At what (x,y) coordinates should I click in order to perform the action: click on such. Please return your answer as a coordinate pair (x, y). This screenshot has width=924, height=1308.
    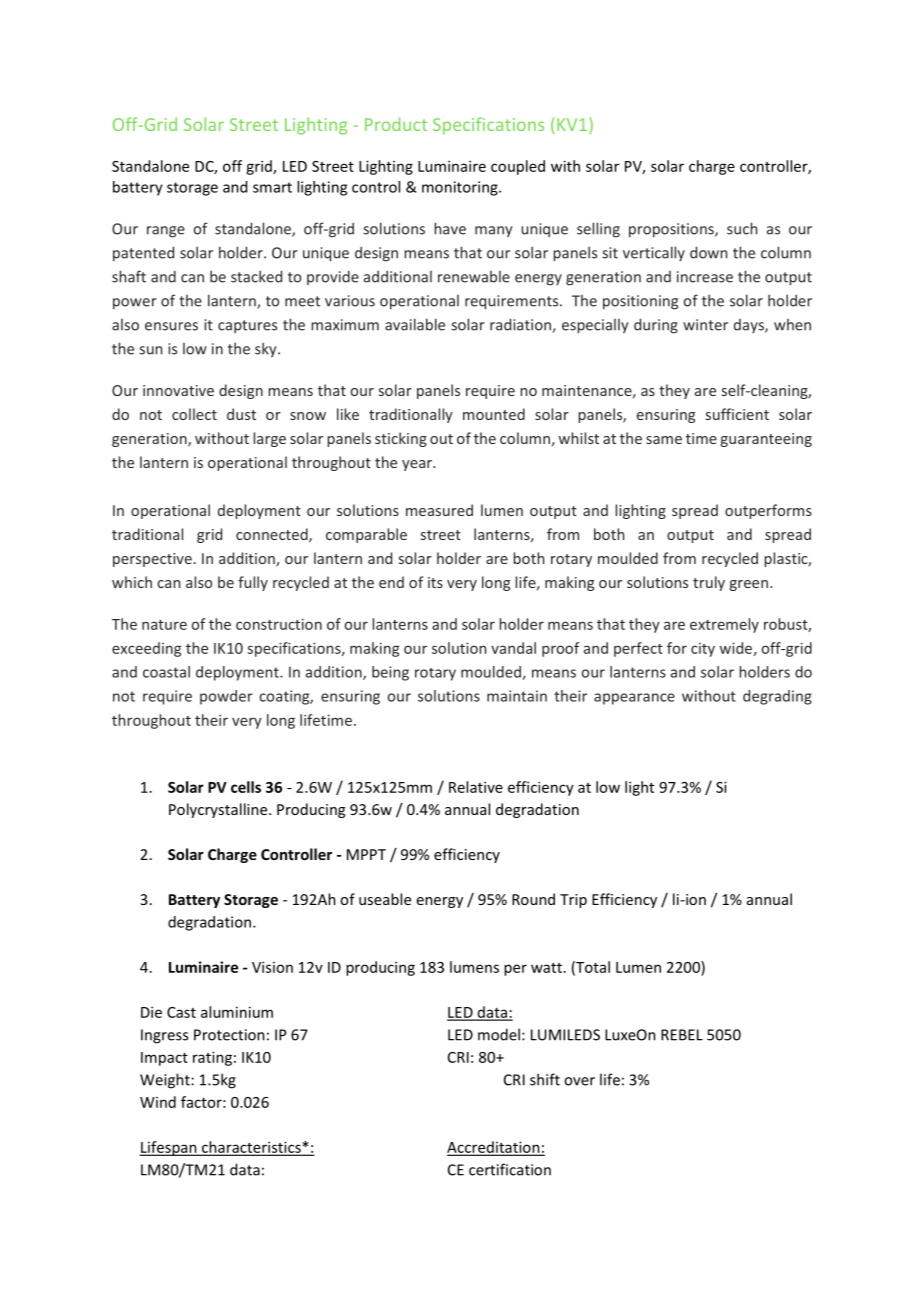
    Looking at the image, I should click on (742, 228).
